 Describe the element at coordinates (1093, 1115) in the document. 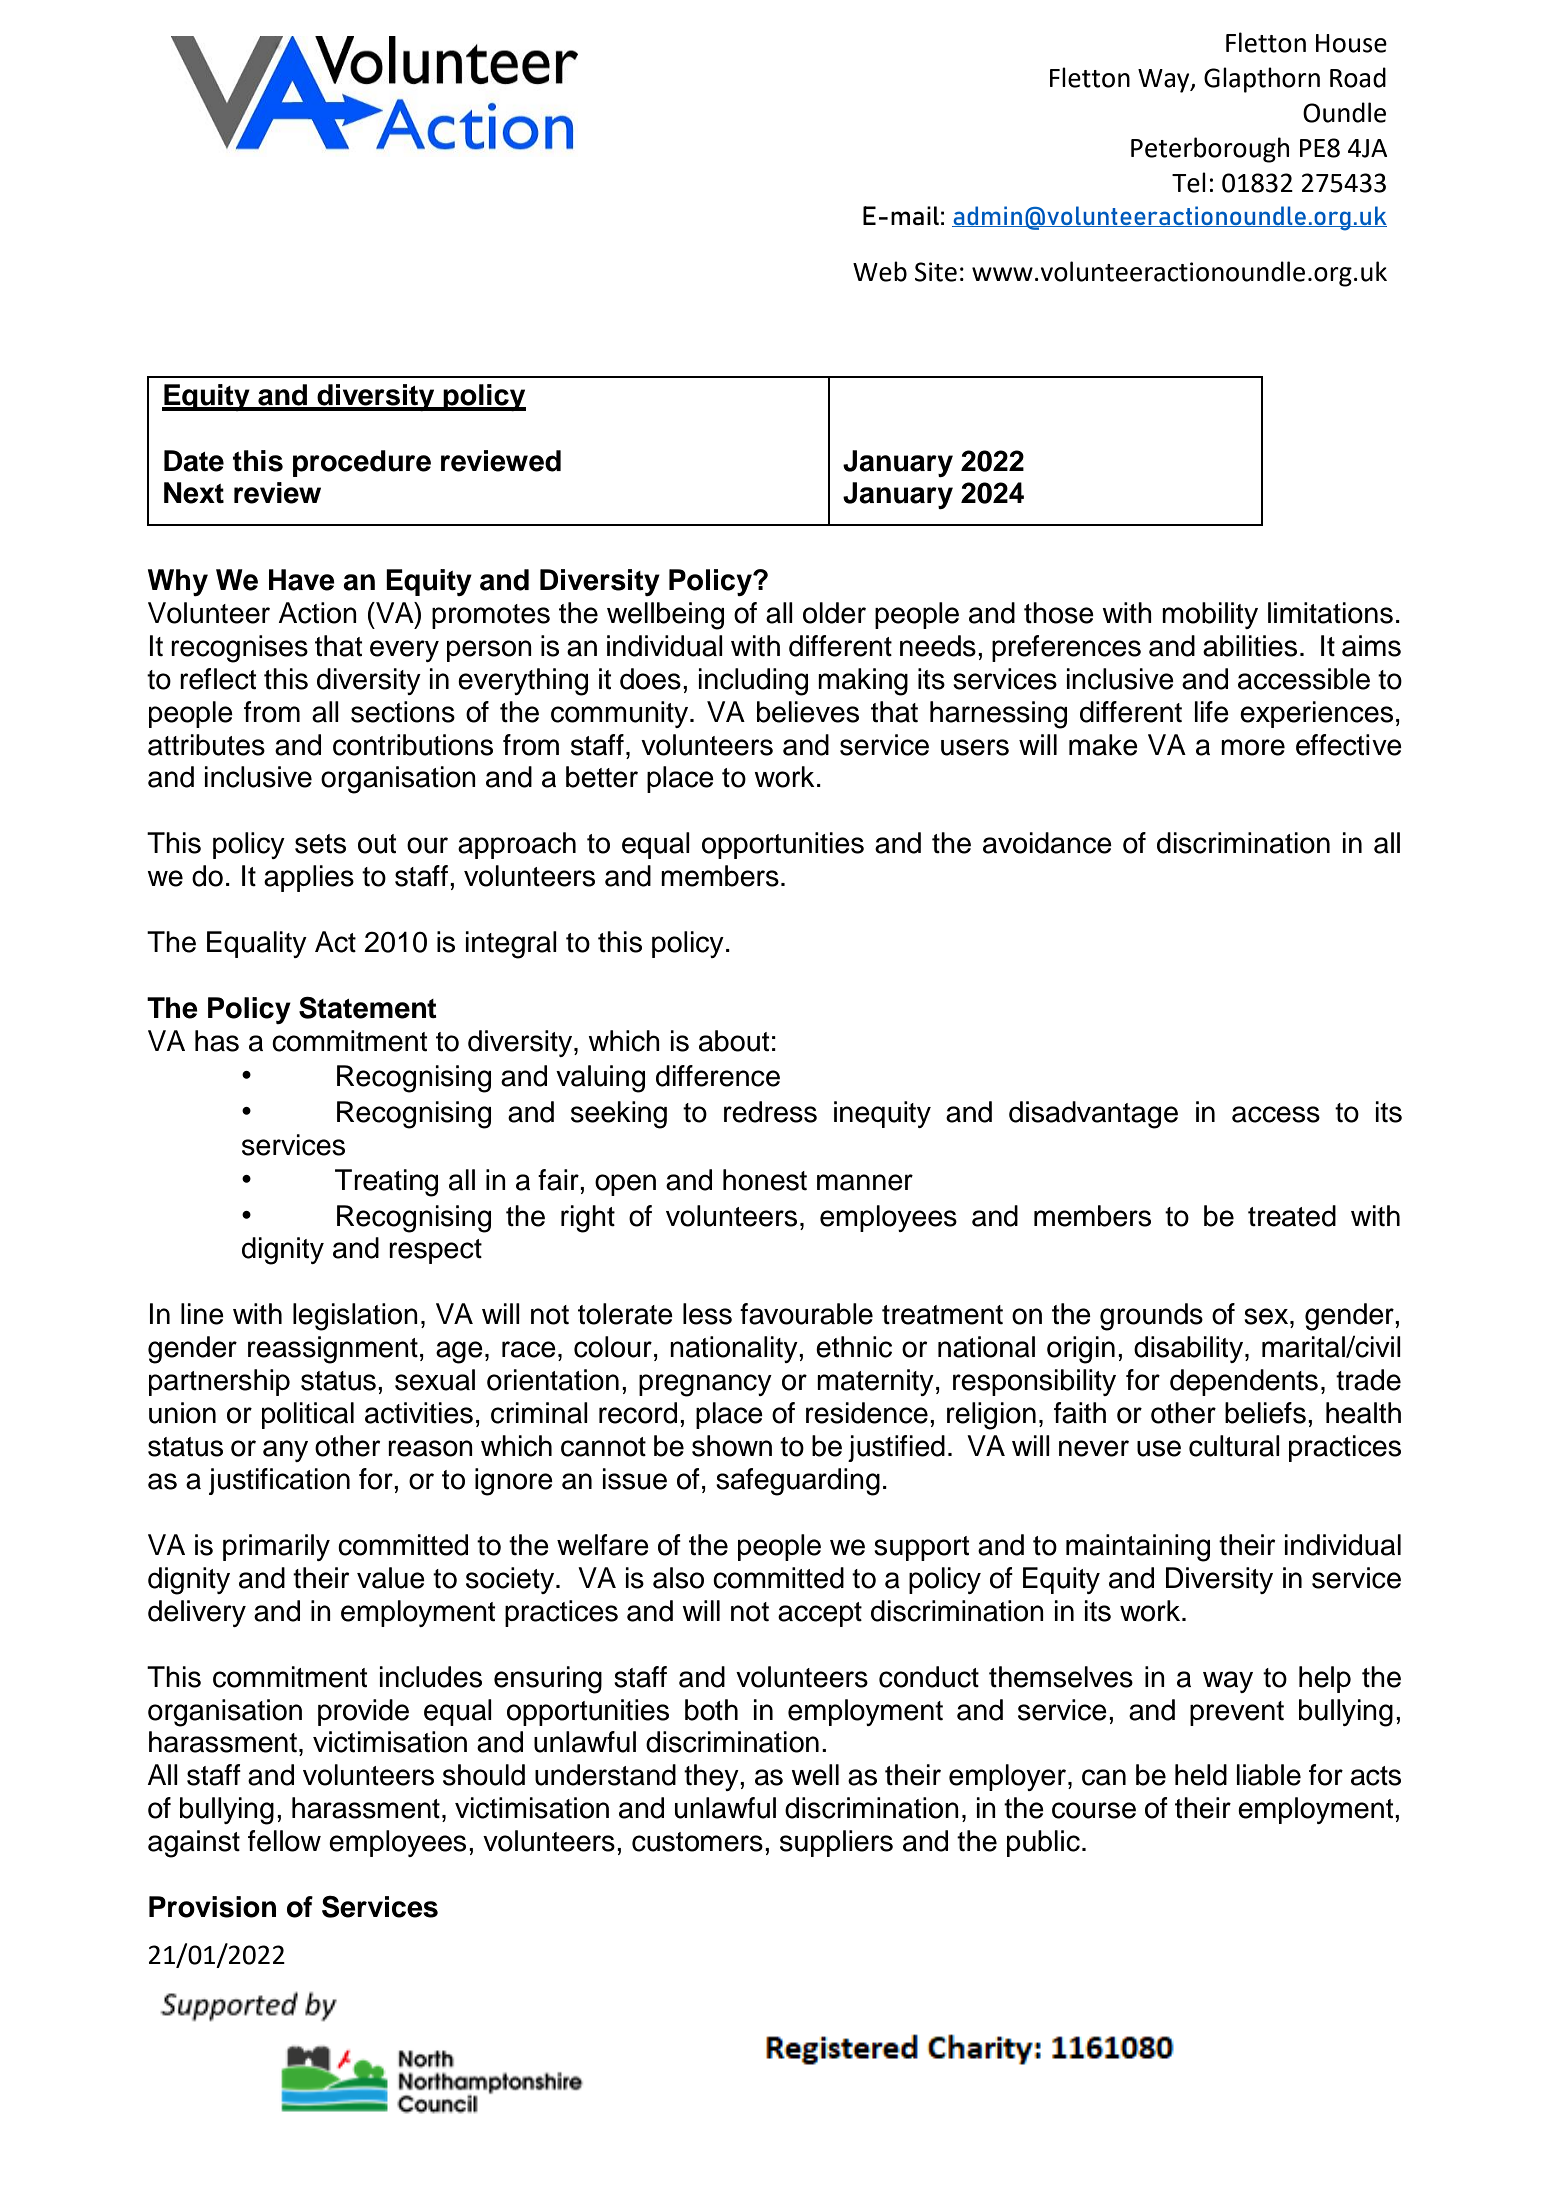

I see `disadvantage` at that location.
